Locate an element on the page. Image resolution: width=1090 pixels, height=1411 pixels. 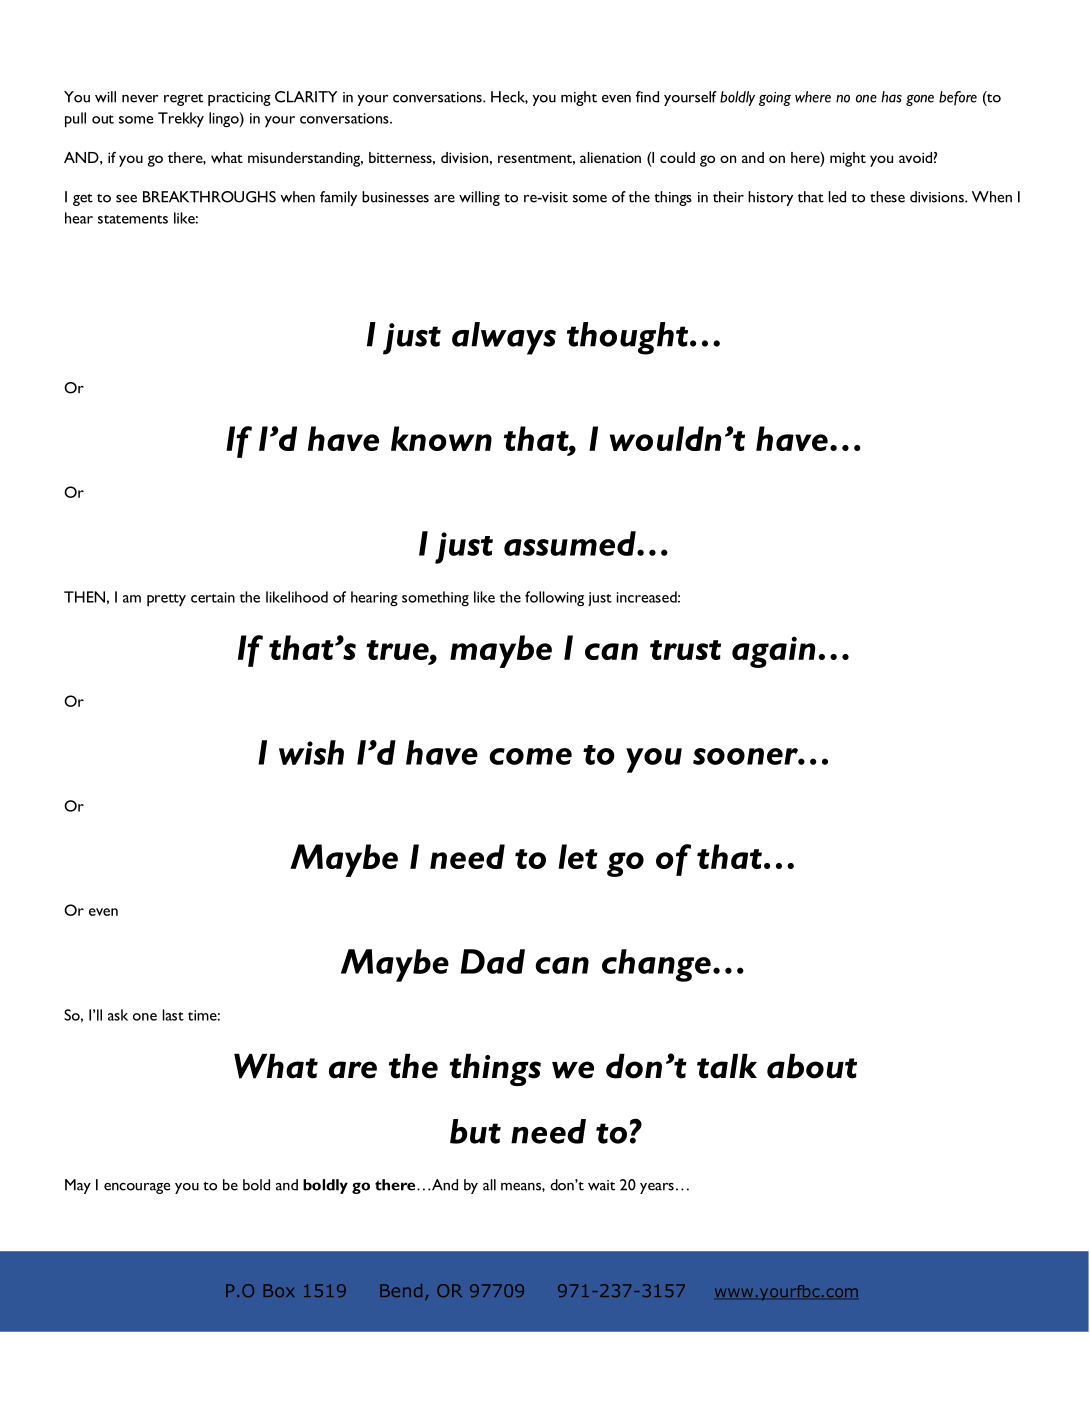
certain is located at coordinates (213, 597).
